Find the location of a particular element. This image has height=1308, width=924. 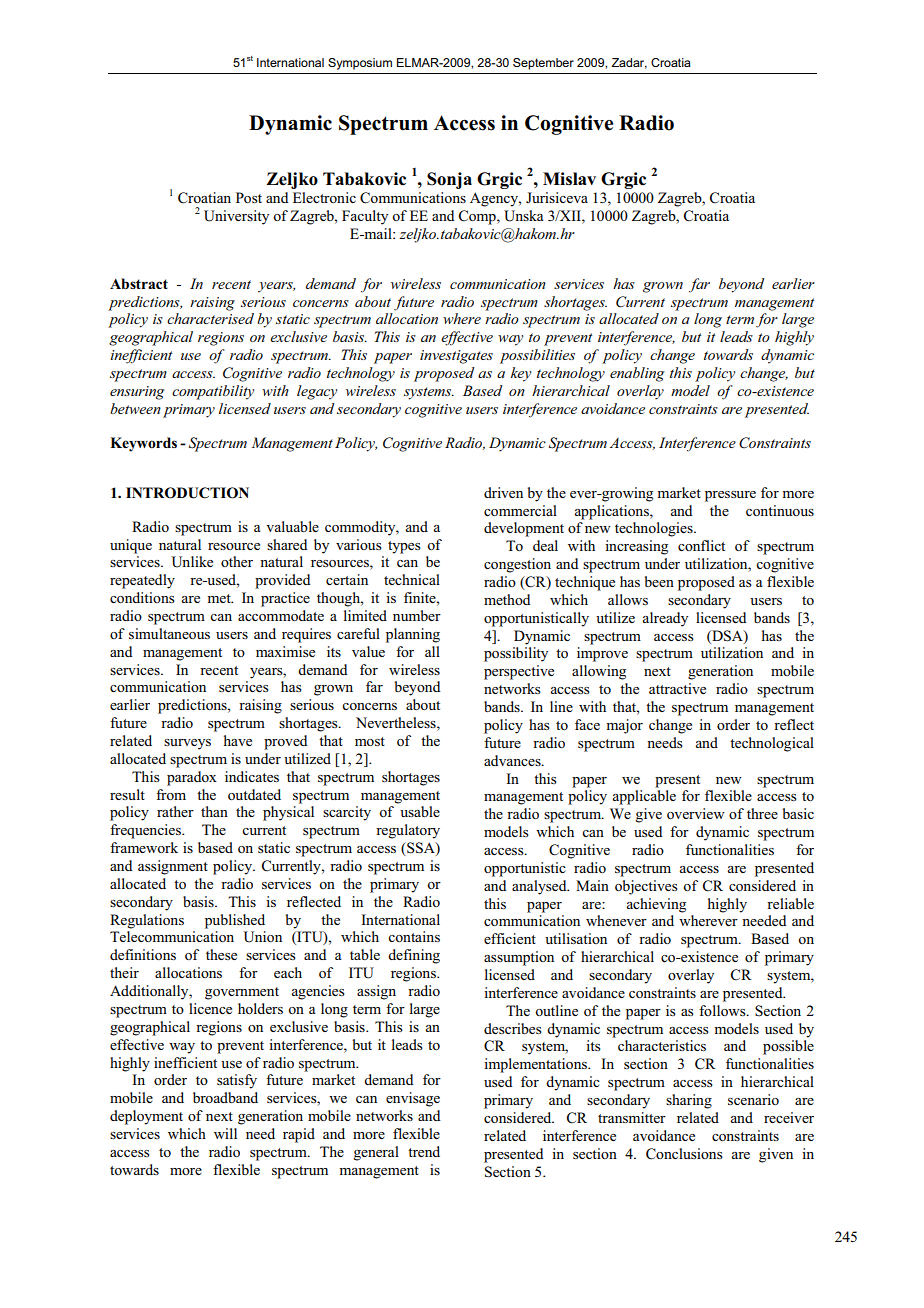

overview is located at coordinates (696, 813).
